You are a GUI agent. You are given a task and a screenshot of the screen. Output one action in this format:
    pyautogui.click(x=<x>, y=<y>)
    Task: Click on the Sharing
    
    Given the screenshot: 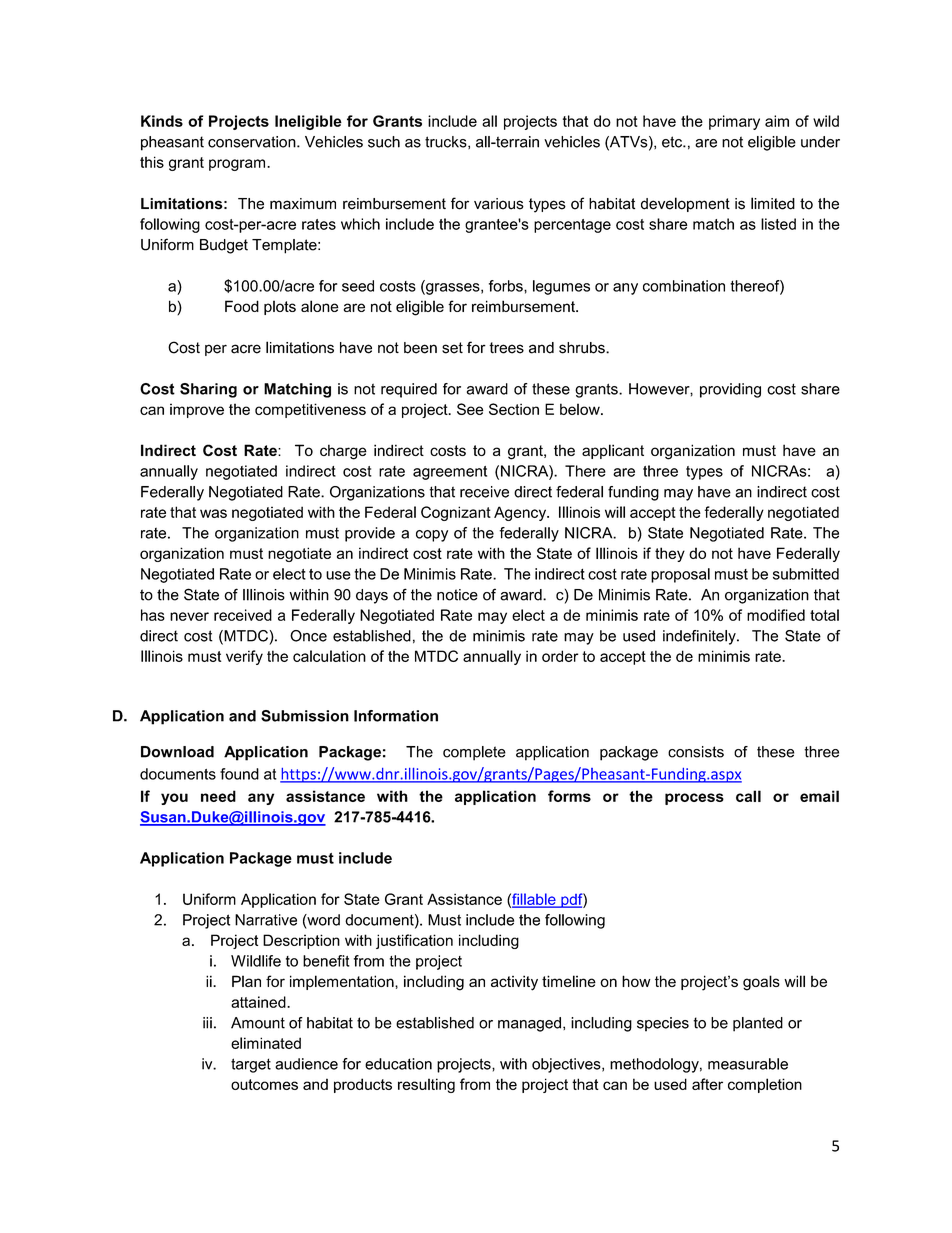 What is the action you would take?
    pyautogui.click(x=208, y=390)
